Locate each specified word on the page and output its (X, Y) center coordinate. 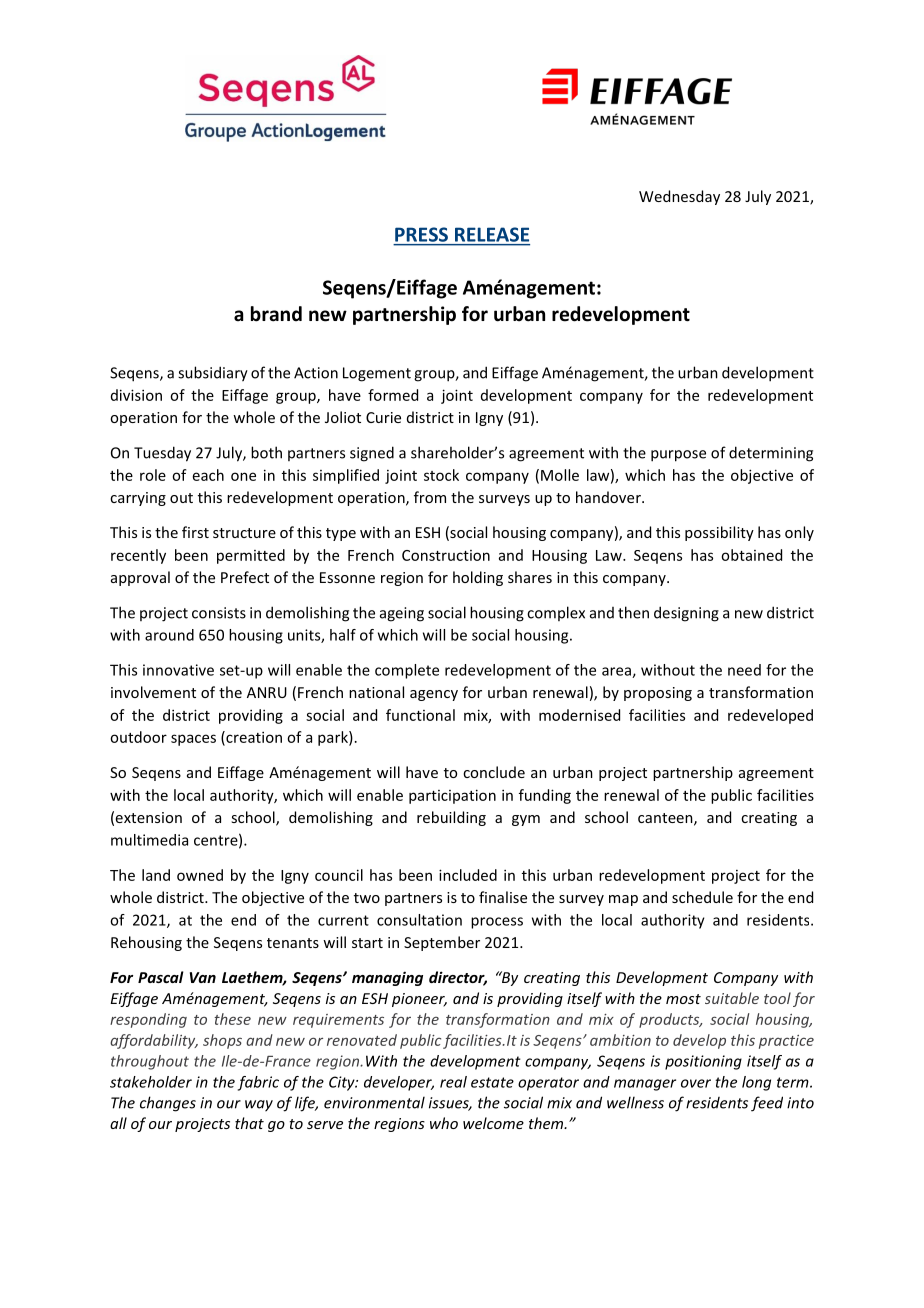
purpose (678, 456)
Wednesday (679, 197)
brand (276, 314)
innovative (178, 670)
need (744, 670)
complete (407, 671)
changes (168, 1104)
